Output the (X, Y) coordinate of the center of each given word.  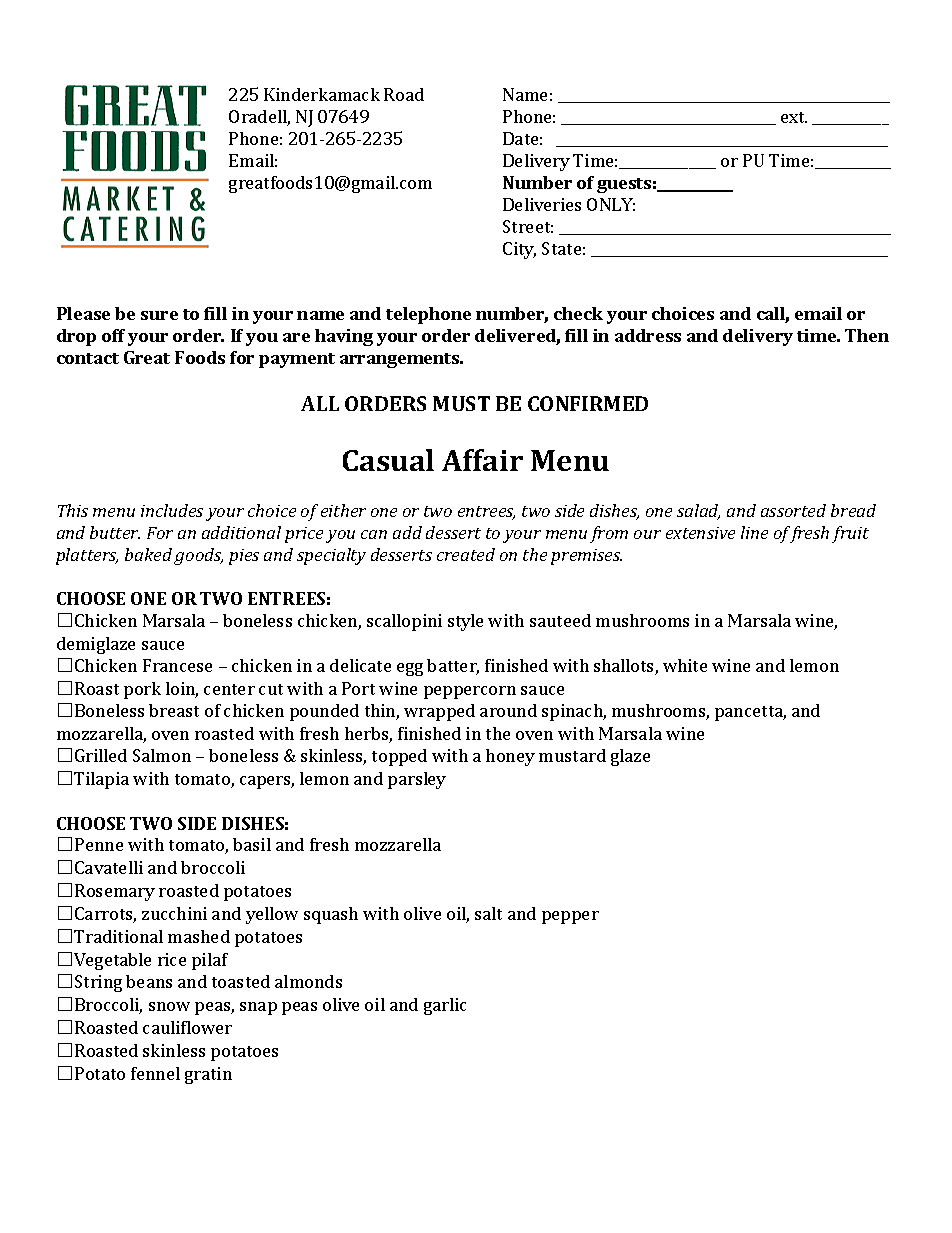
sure (159, 315)
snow (169, 1006)
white (685, 665)
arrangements (401, 360)
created (466, 554)
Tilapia (101, 780)
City (519, 250)
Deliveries (542, 204)
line (754, 532)
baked (148, 554)
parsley (417, 780)
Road (404, 94)
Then (867, 335)
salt (488, 913)
